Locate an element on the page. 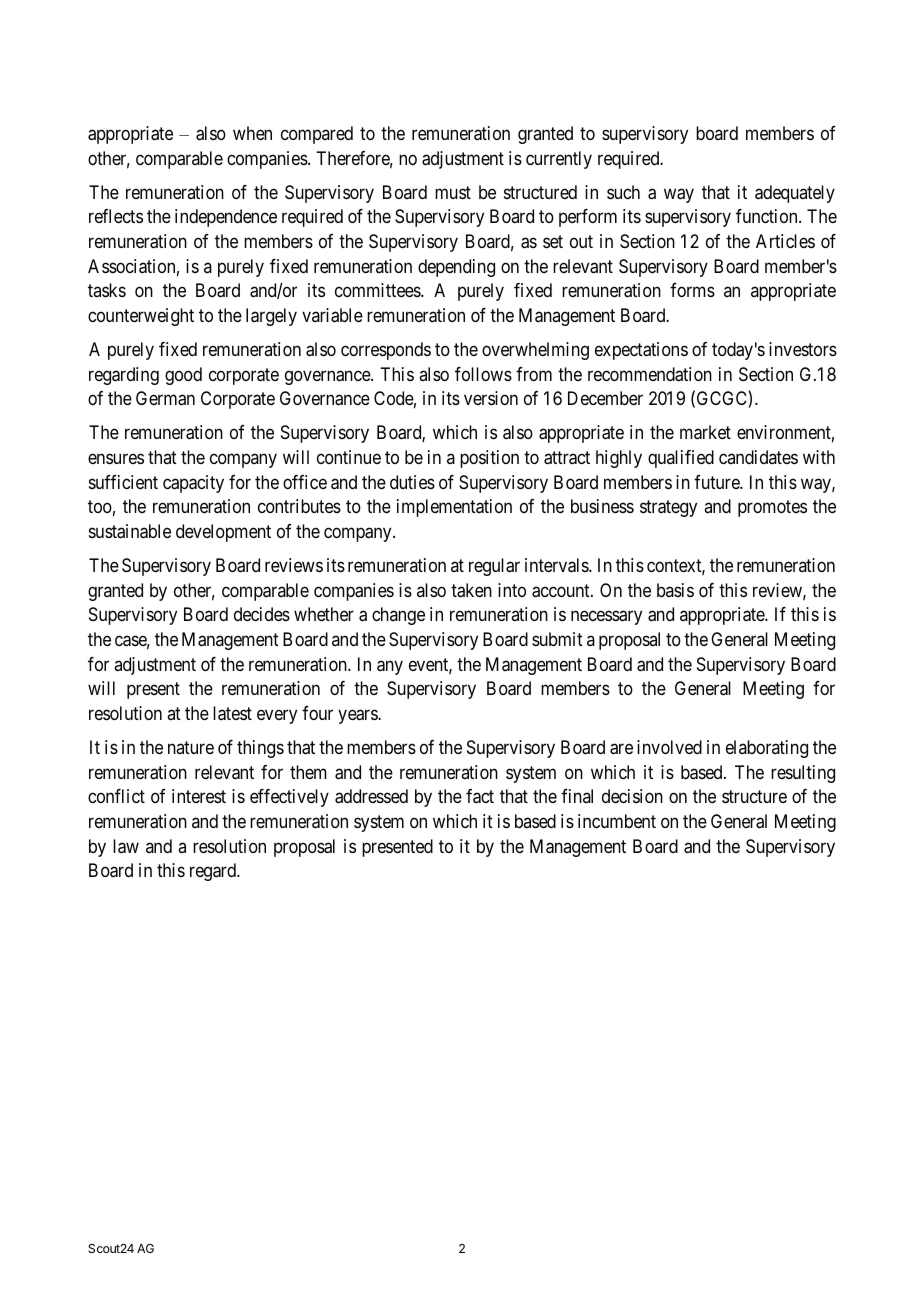 The height and width of the document is (1308, 924). version is located at coordinates (491, 398).
